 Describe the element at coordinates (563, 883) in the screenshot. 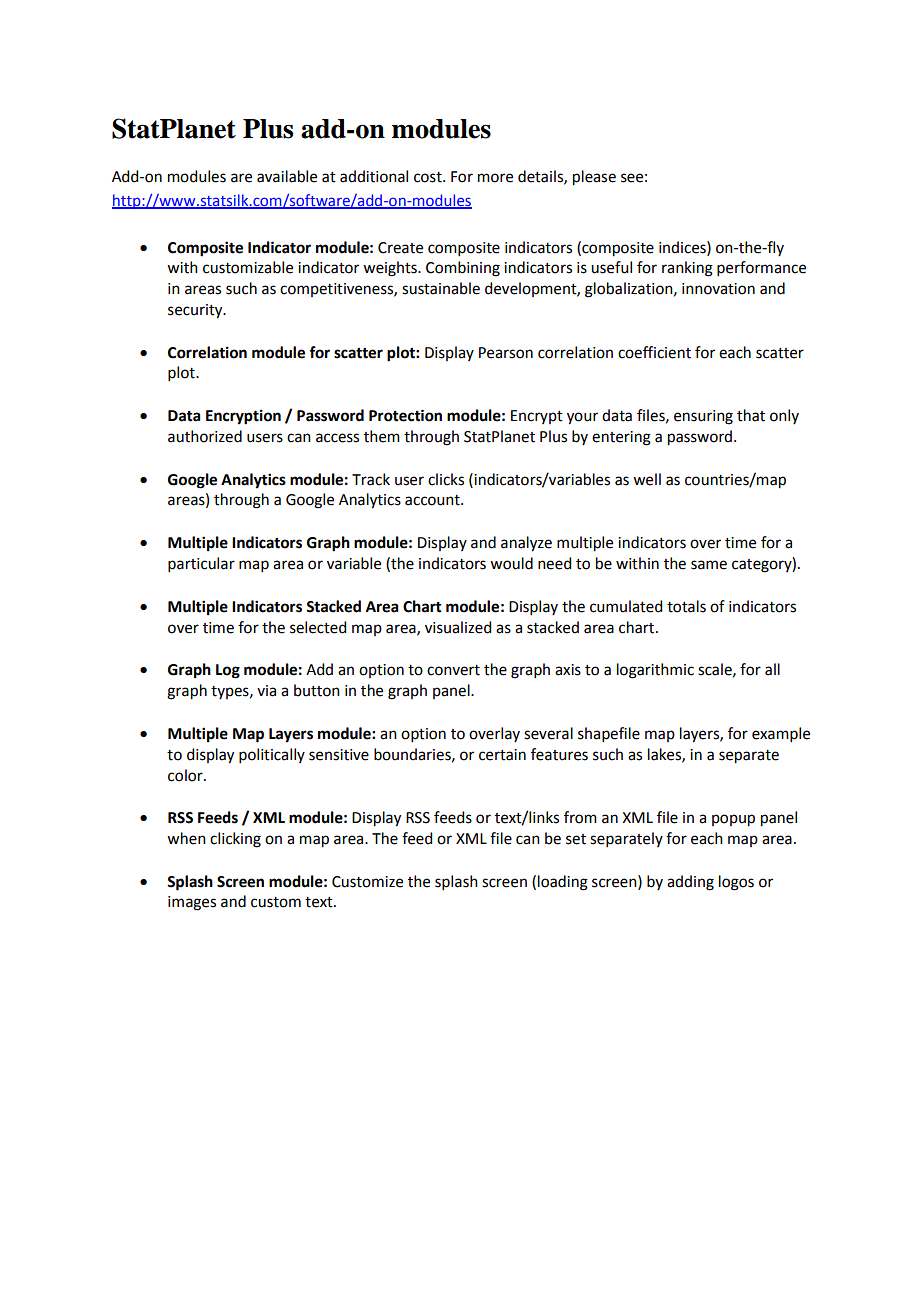

I see `loading` at that location.
